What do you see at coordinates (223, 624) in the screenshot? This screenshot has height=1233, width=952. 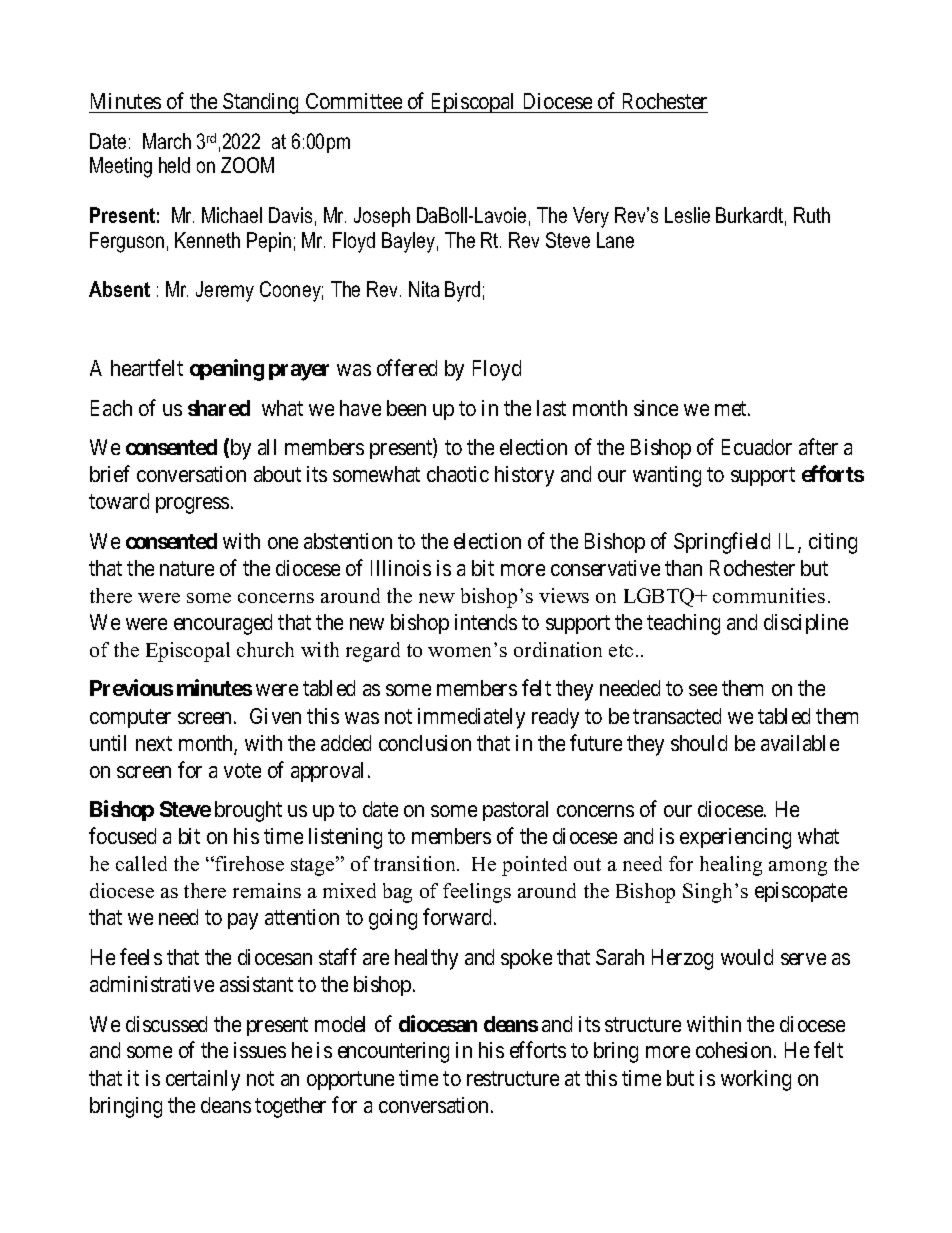 I see `encouraged` at bounding box center [223, 624].
